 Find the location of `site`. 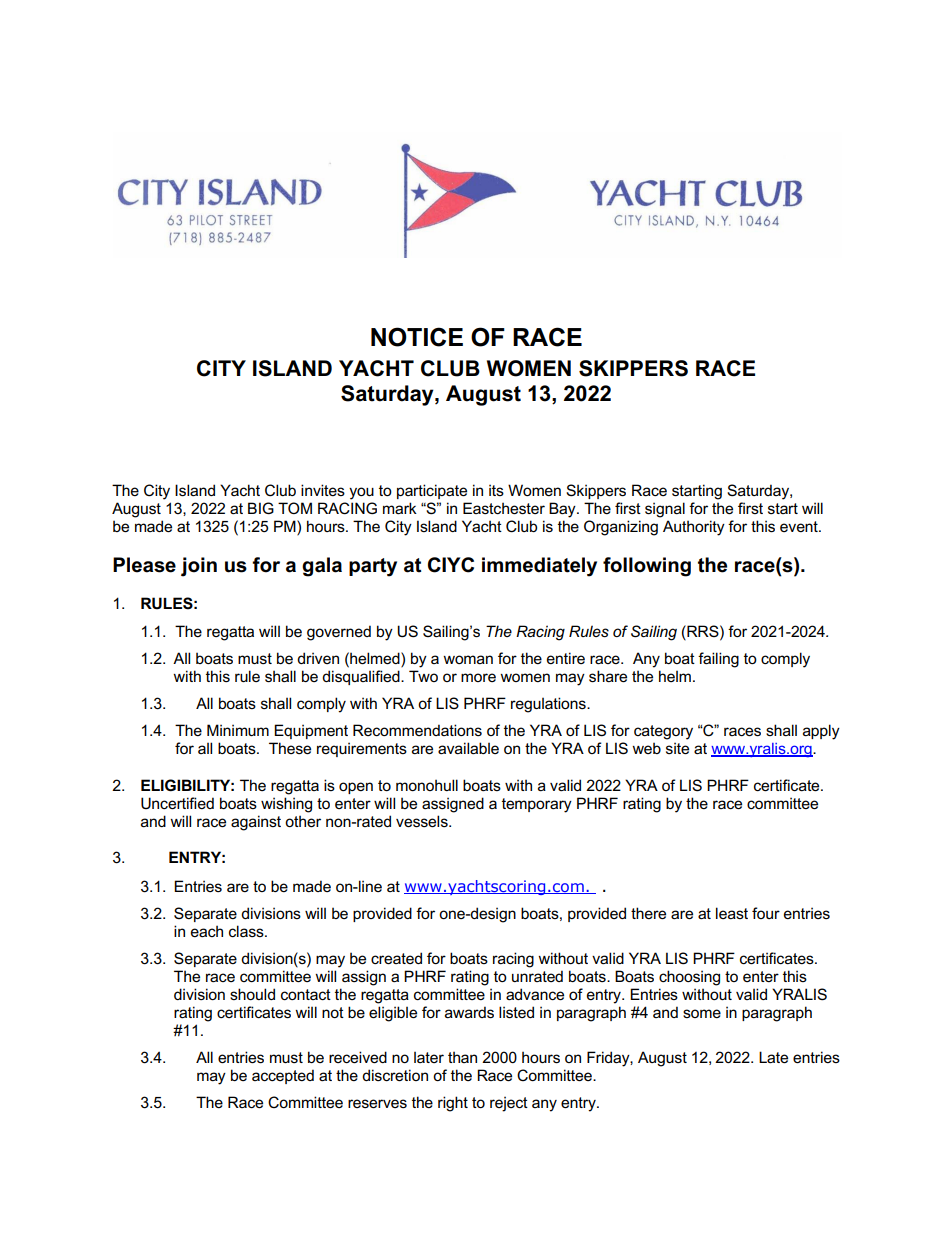

site is located at coordinates (677, 748).
